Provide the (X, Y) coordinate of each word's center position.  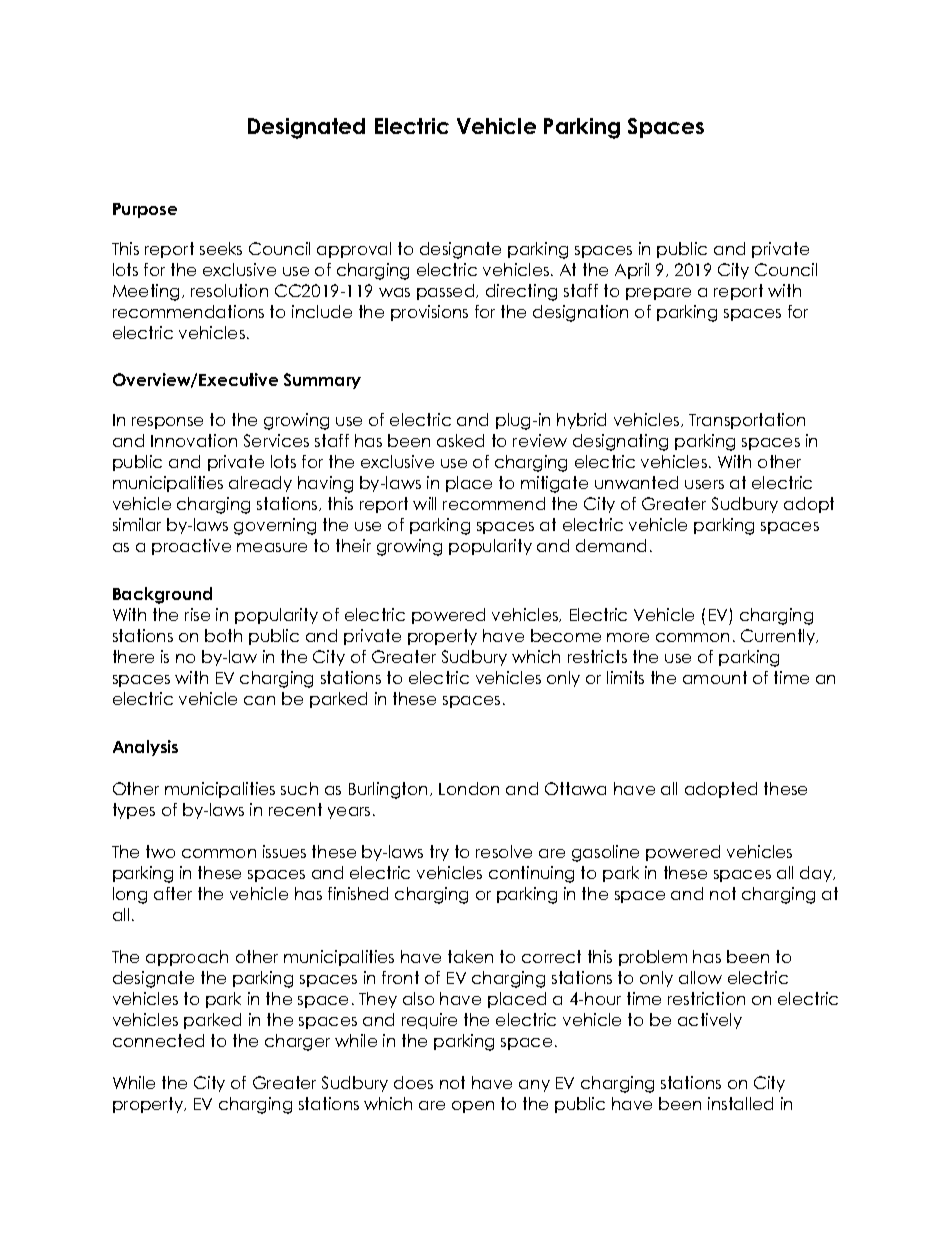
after (173, 893)
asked (460, 440)
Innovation (194, 440)
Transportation (747, 421)
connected (158, 1040)
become (566, 635)
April (632, 271)
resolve (504, 851)
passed (447, 292)
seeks (221, 248)
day (817, 874)
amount (715, 677)
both (223, 635)
